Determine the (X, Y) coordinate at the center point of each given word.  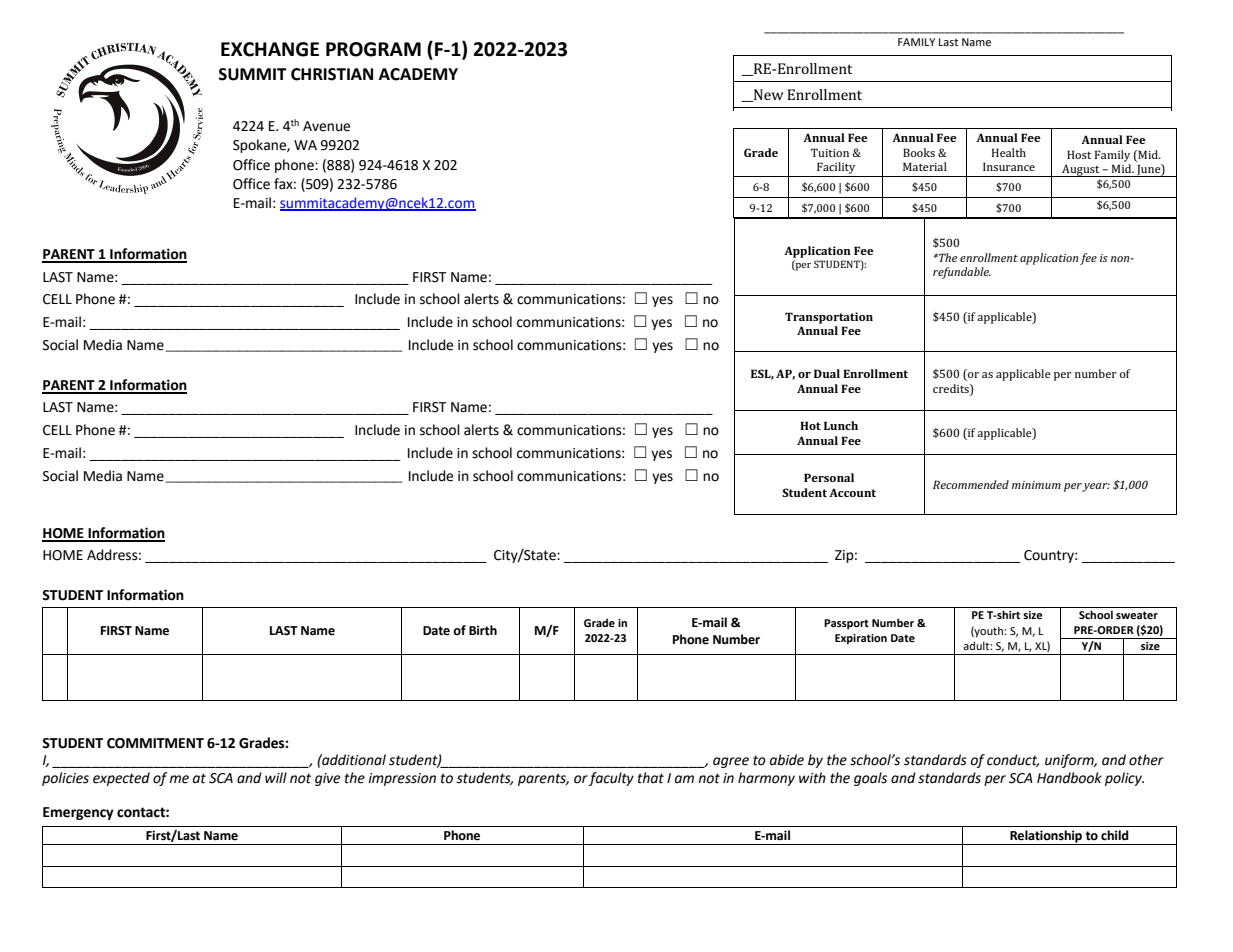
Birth (483, 630)
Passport (846, 624)
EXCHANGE (270, 49)
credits (952, 388)
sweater (1137, 615)
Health (1009, 152)
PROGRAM (373, 49)
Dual (827, 373)
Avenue (326, 126)
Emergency (78, 813)
